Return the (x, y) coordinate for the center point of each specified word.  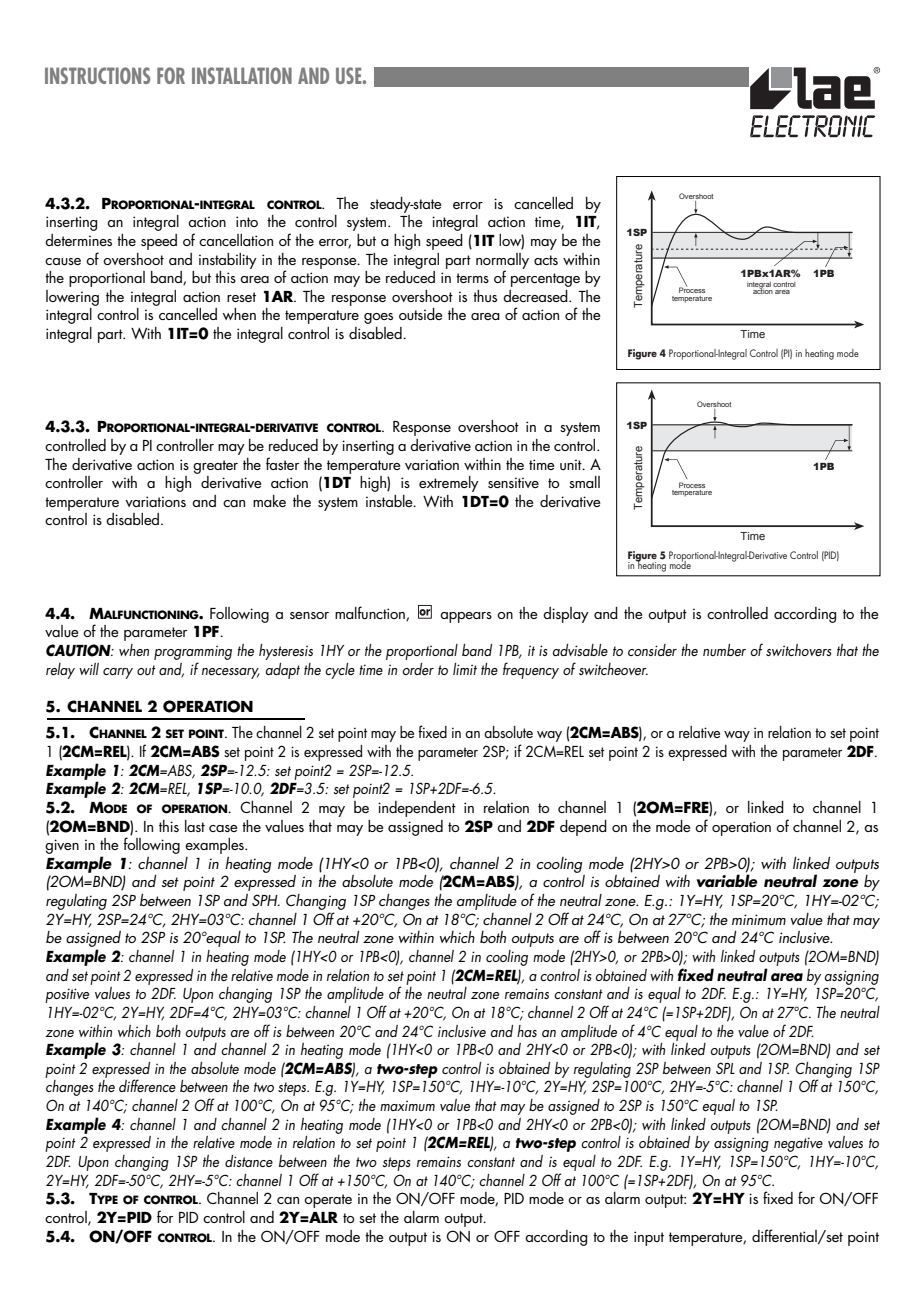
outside (421, 314)
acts (546, 260)
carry (118, 673)
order (418, 669)
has (527, 1031)
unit (572, 464)
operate (328, 1201)
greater (215, 467)
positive (67, 995)
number (724, 650)
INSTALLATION (242, 75)
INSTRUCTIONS (97, 75)
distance (249, 1161)
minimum (759, 919)
